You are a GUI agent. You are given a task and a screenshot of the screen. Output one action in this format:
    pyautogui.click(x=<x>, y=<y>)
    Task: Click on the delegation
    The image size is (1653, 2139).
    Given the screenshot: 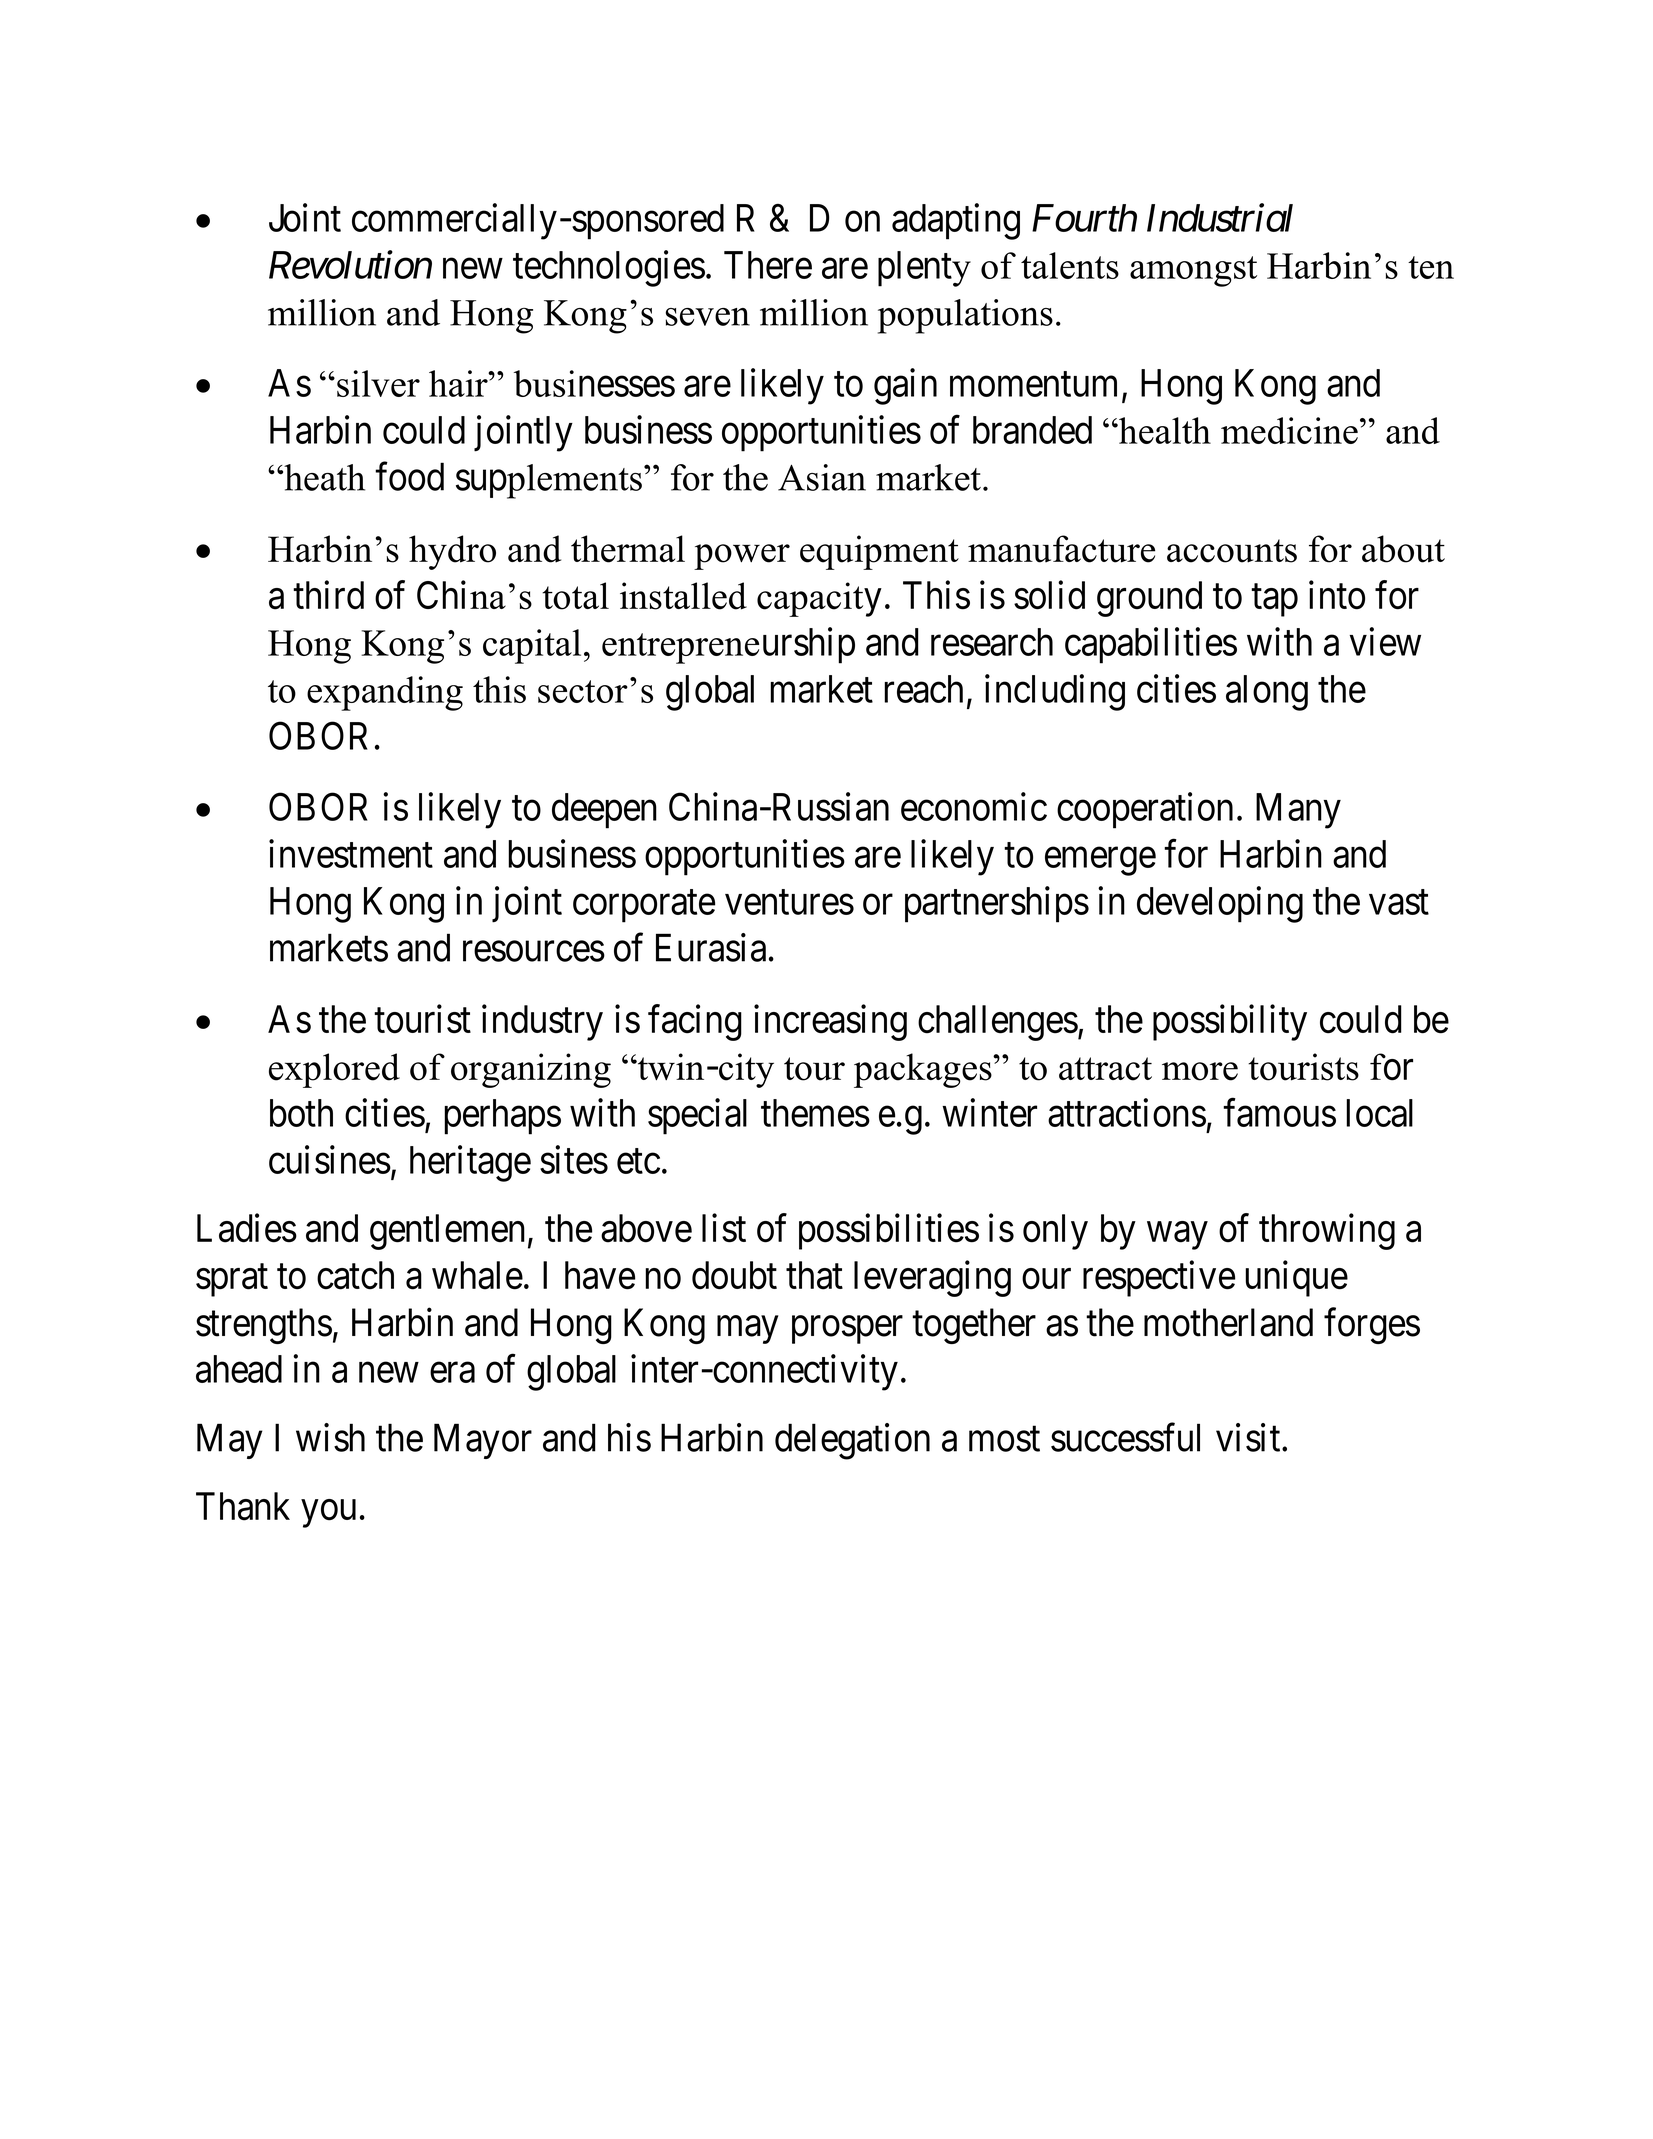 What is the action you would take?
    pyautogui.click(x=852, y=1441)
